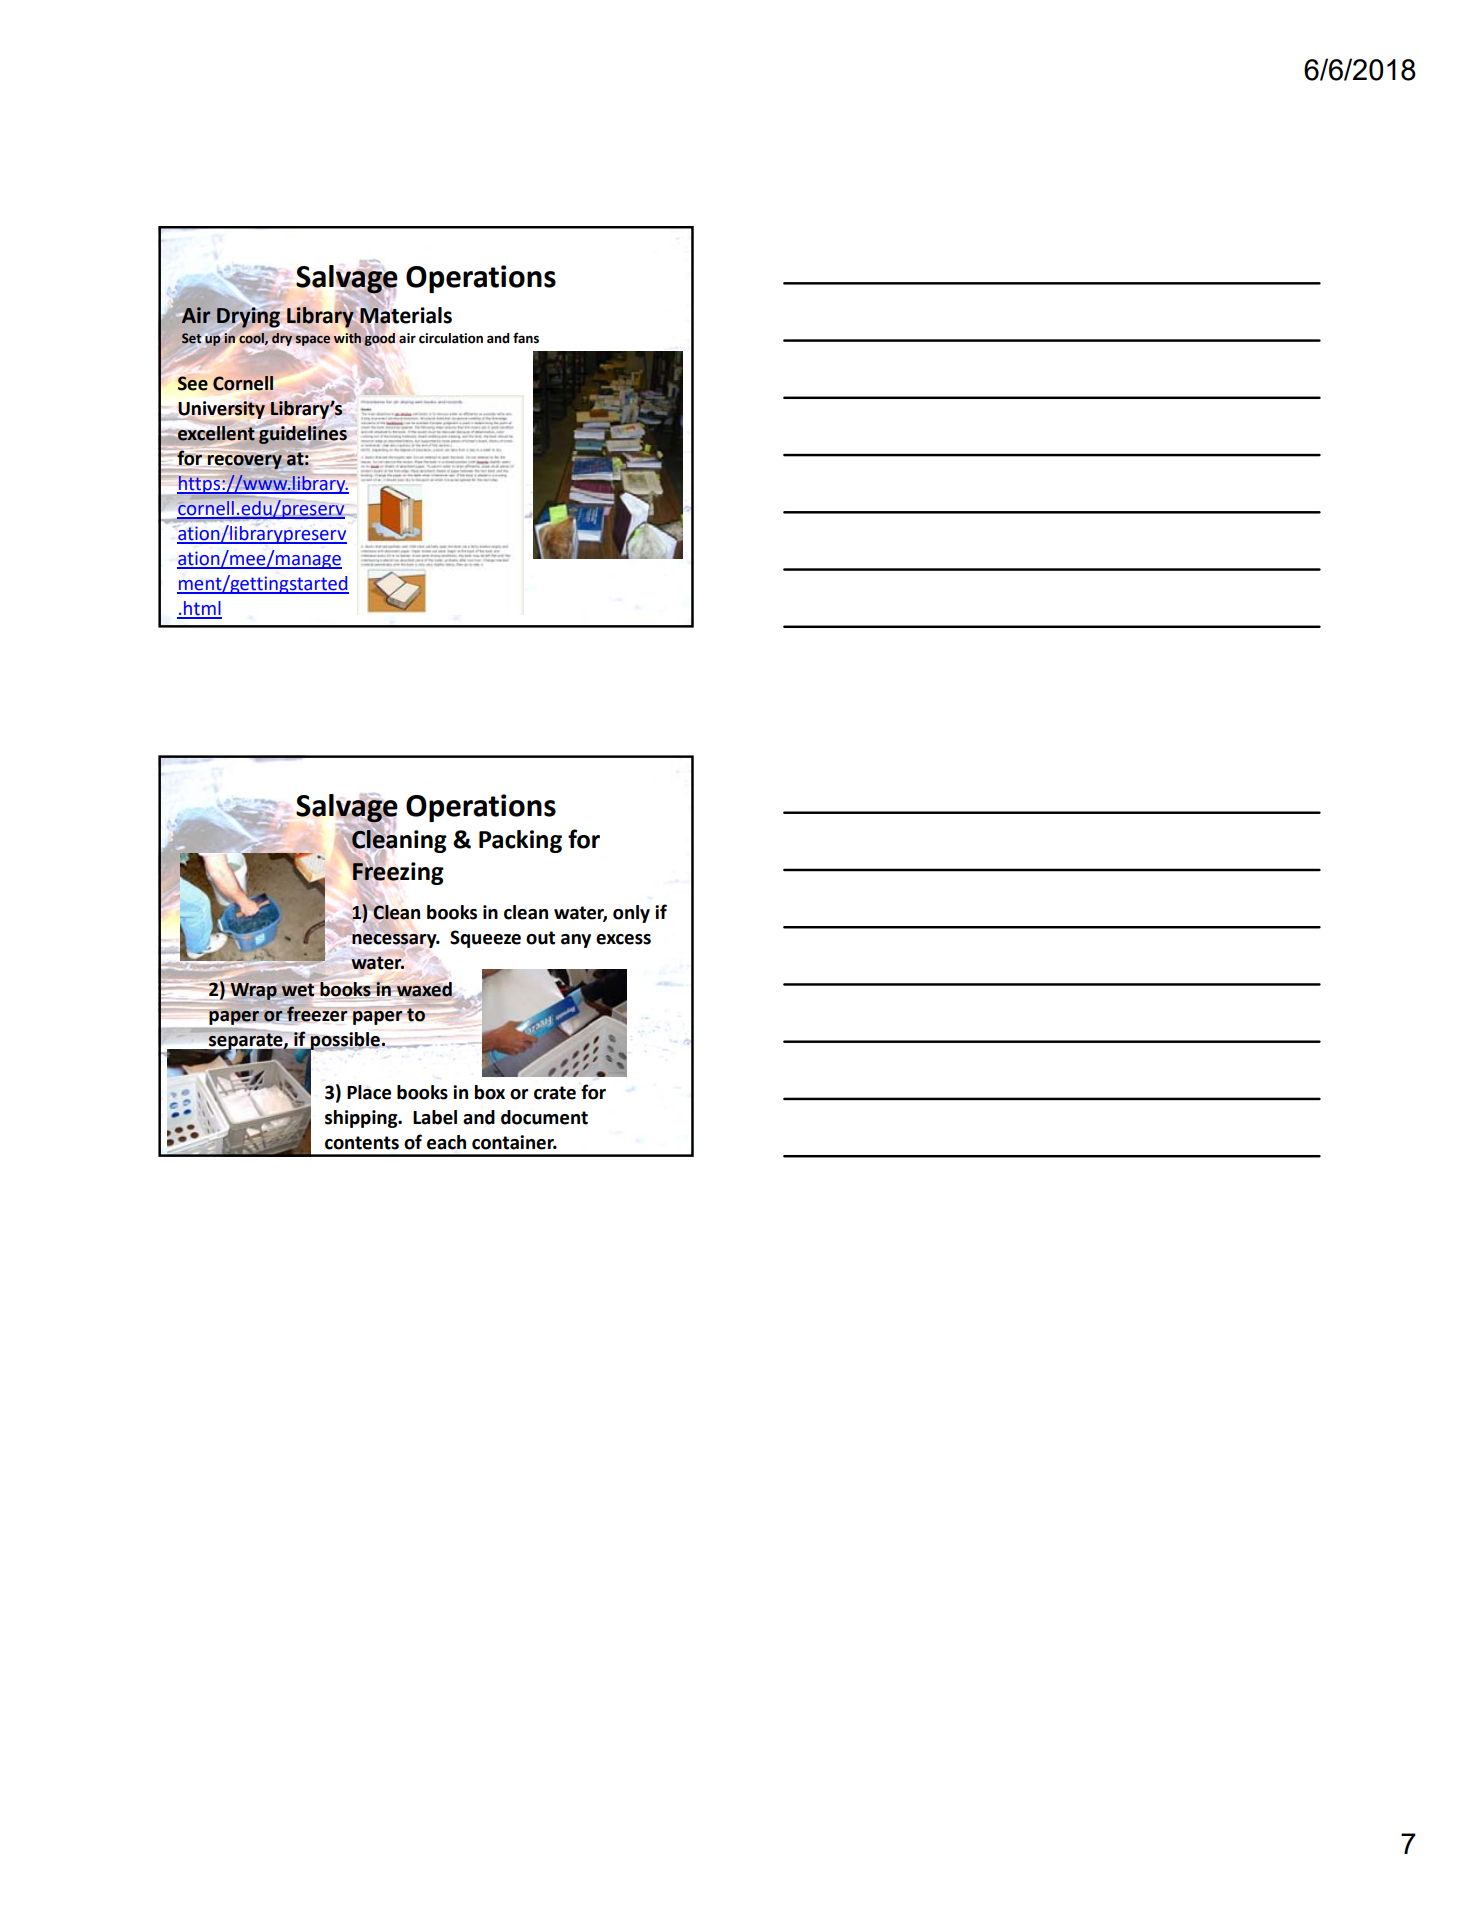 The width and height of the screenshot is (1478, 1913). I want to click on Squeeze, so click(485, 939).
